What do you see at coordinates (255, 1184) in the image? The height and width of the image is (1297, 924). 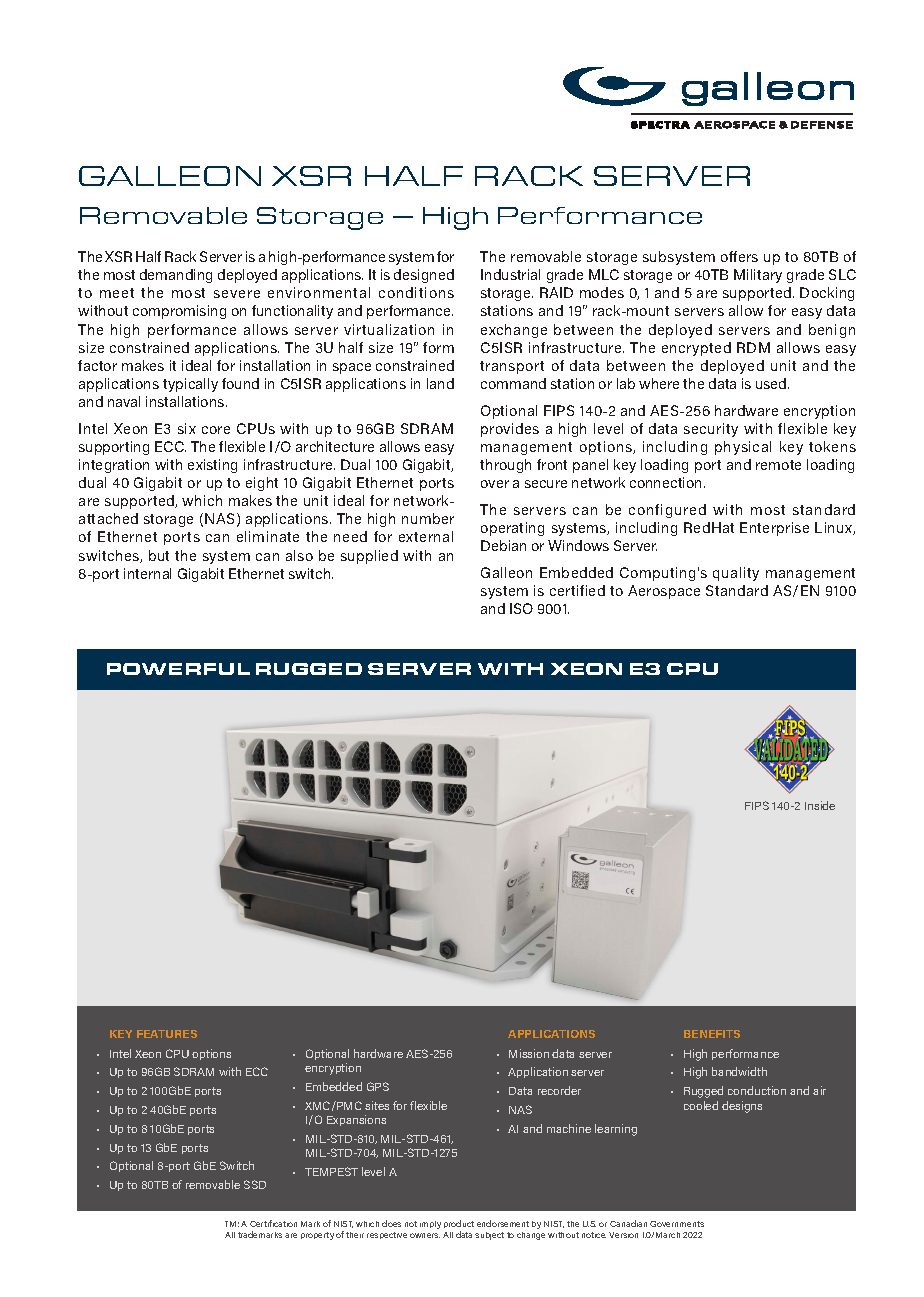 I see `SSD` at bounding box center [255, 1184].
